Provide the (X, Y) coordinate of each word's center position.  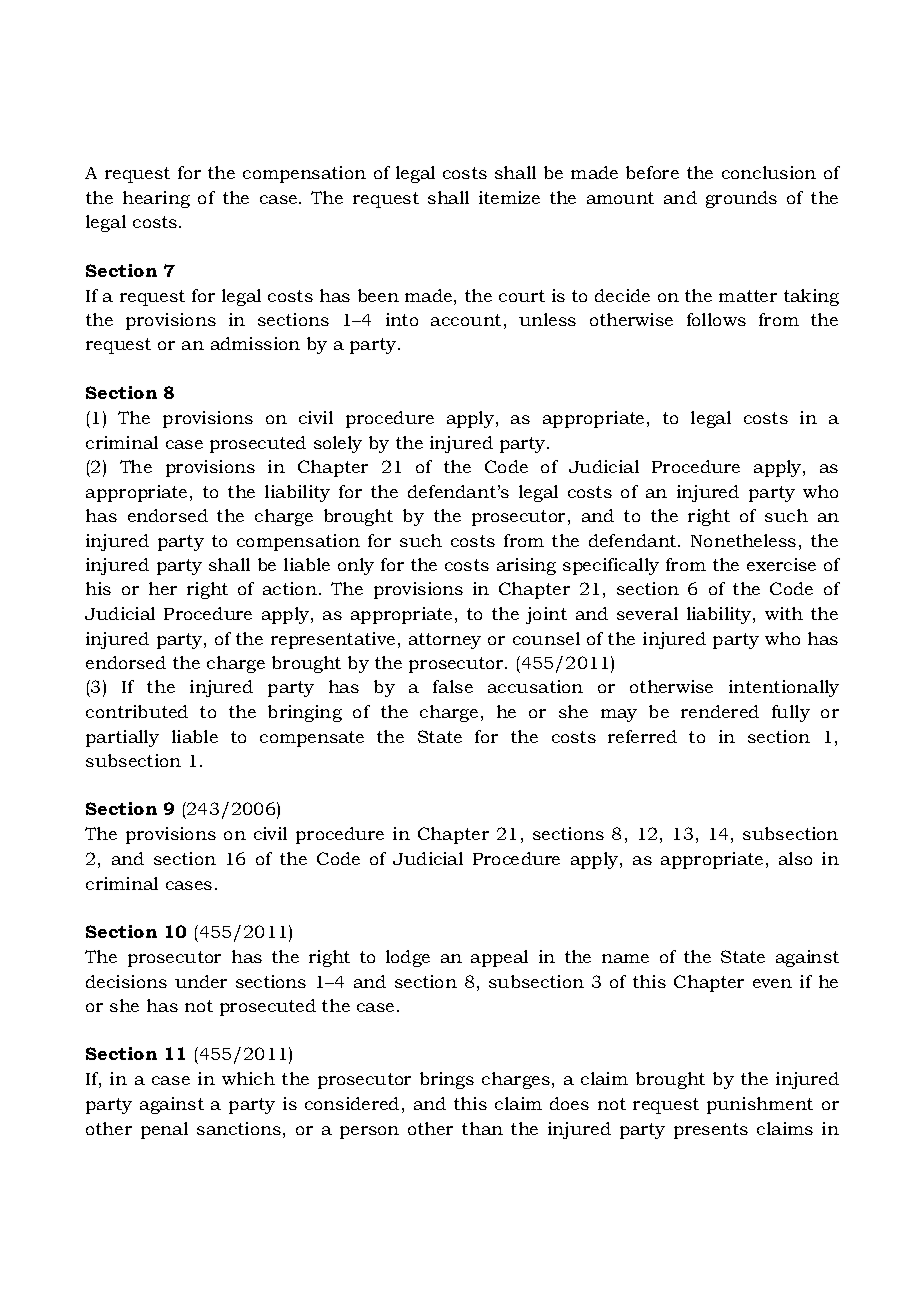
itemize (509, 197)
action (290, 588)
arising (526, 566)
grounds (741, 199)
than (482, 1128)
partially (122, 738)
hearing (156, 199)
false (453, 686)
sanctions (239, 1128)
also (795, 858)
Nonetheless (743, 540)
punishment (760, 1105)
